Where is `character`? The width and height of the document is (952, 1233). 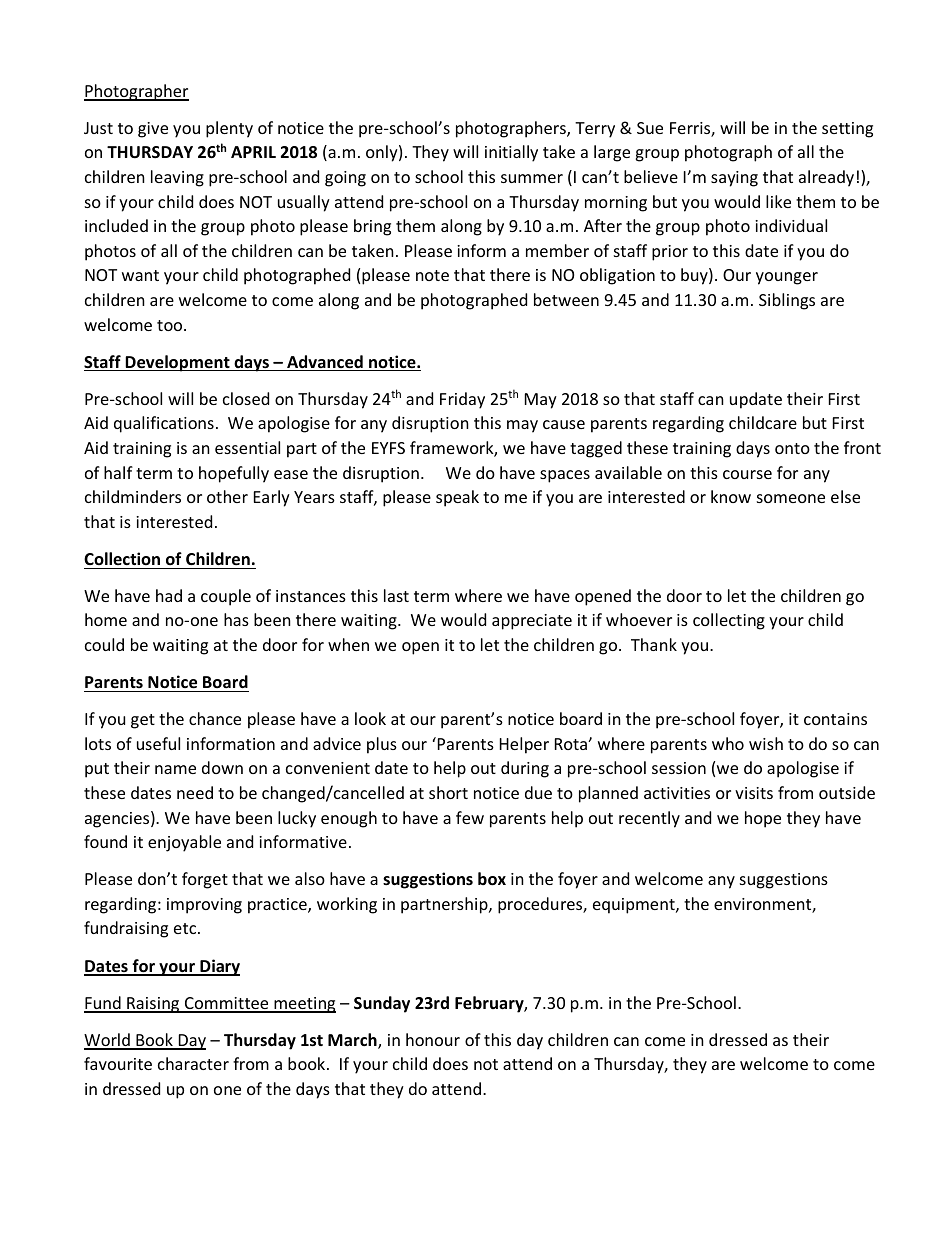
character is located at coordinates (193, 1063).
